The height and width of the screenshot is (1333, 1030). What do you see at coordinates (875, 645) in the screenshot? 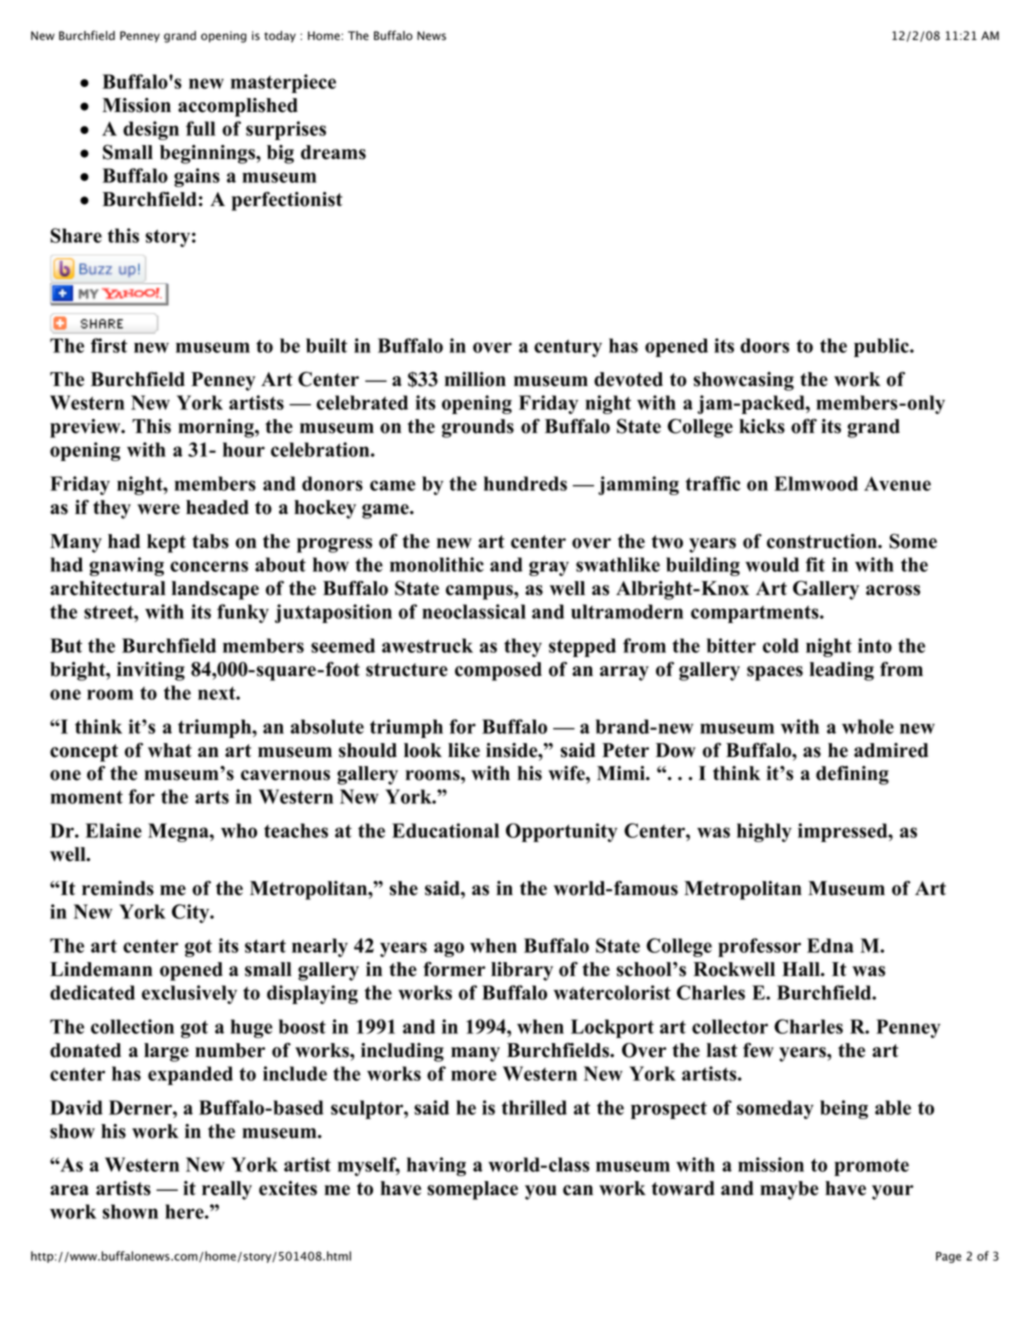
I see `into` at bounding box center [875, 645].
